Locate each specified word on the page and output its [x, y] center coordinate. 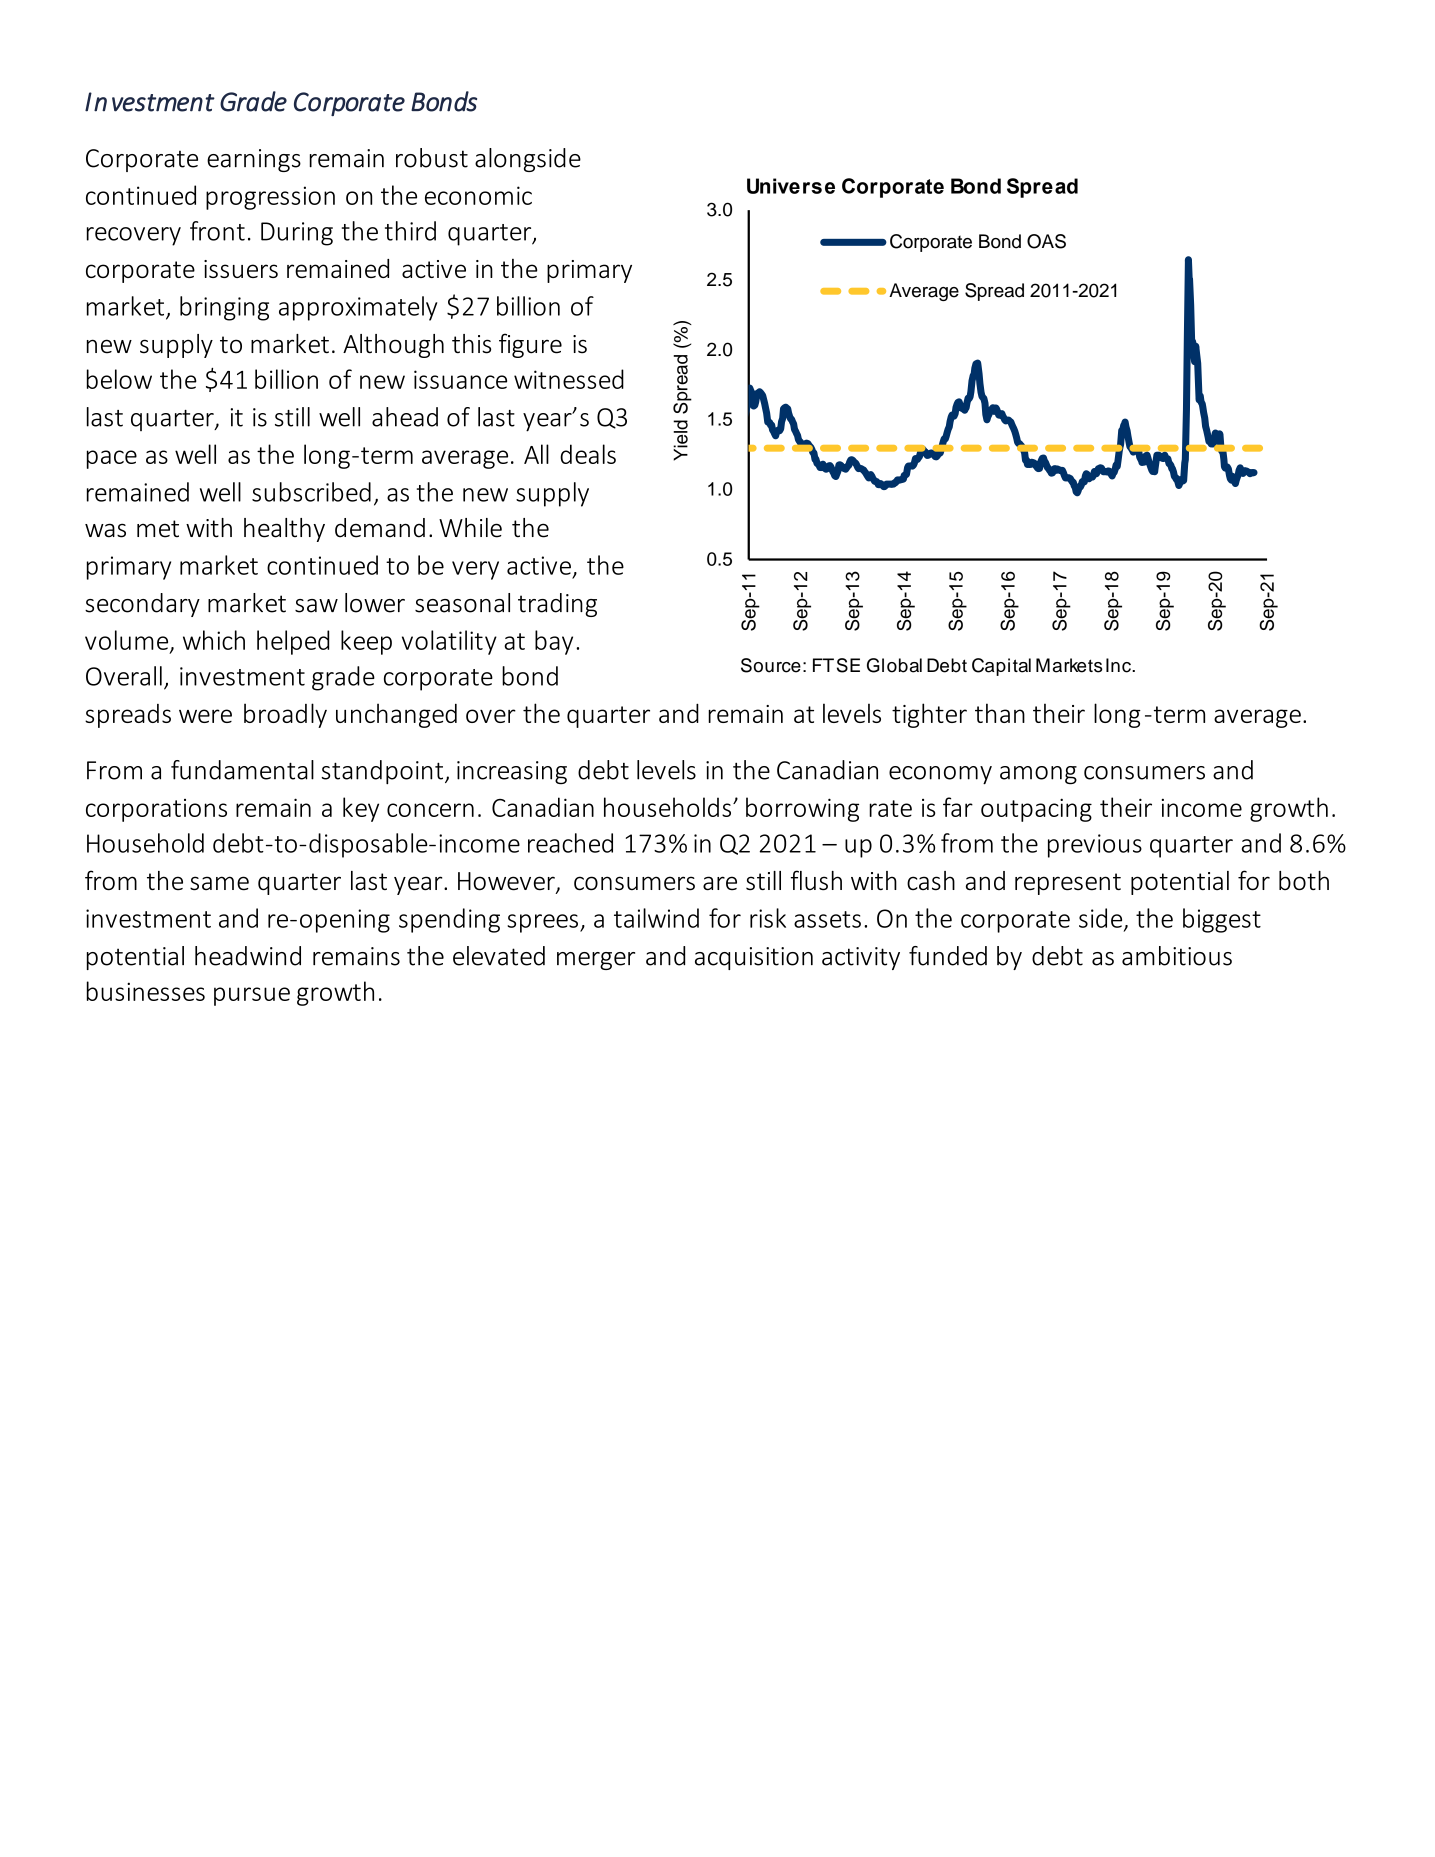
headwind [248, 956]
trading [557, 605]
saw [316, 606]
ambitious [1177, 956]
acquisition [754, 958]
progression [270, 198]
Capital [1001, 667]
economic [478, 195]
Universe [791, 186]
